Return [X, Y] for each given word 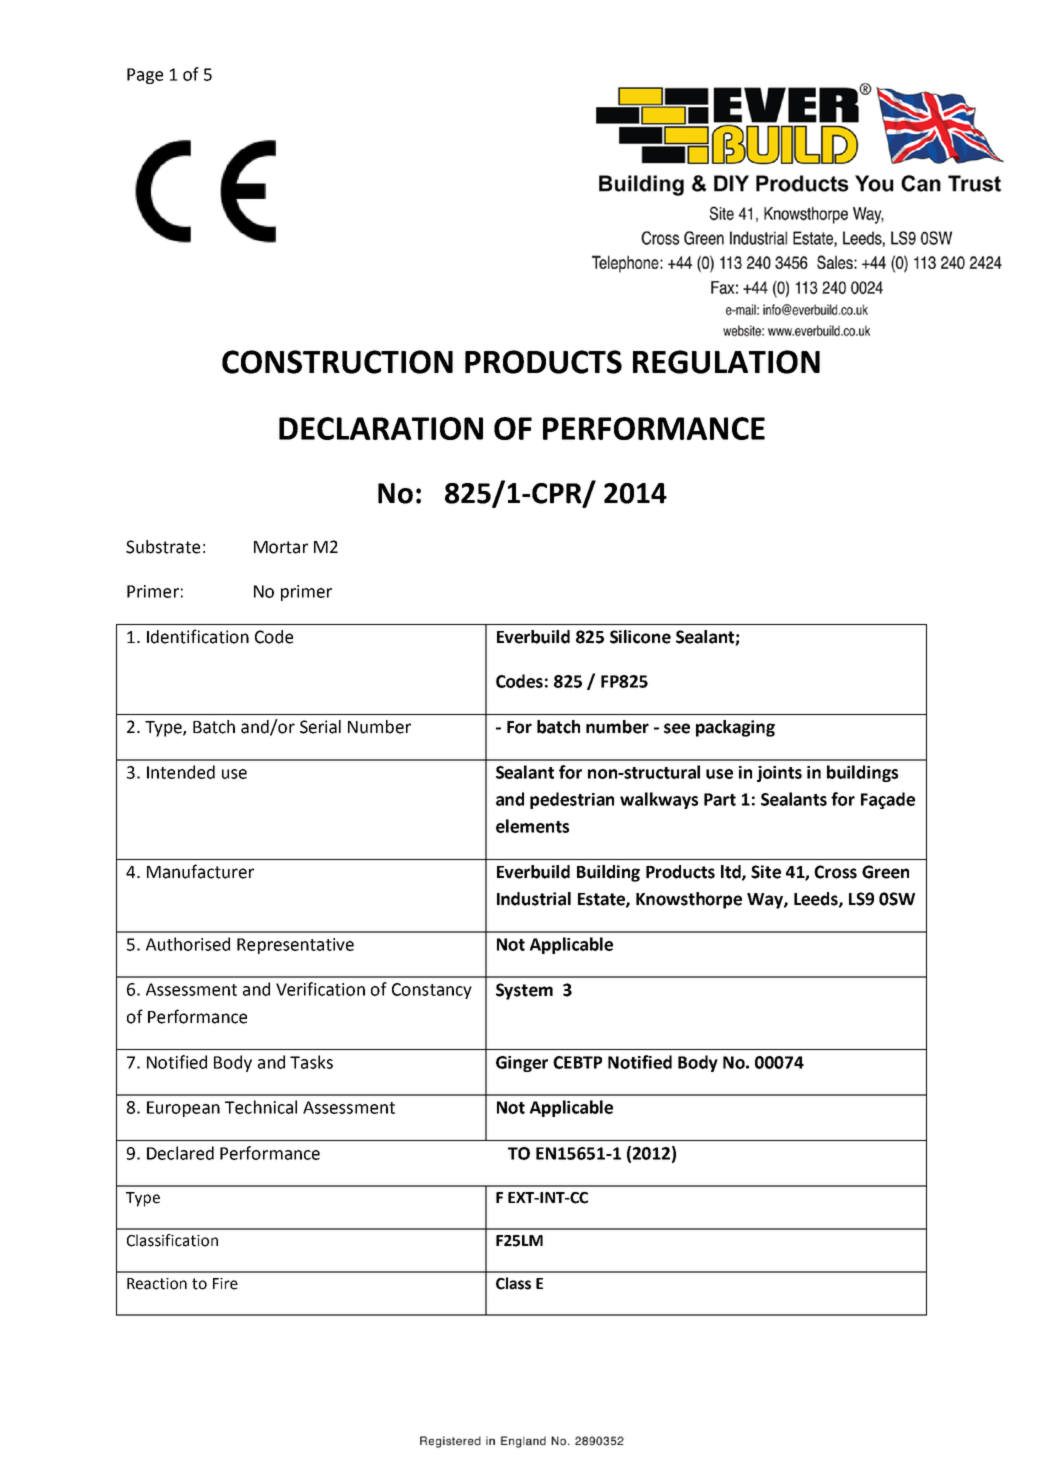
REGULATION [726, 362]
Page [145, 76]
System [524, 991]
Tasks [311, 1062]
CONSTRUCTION [337, 362]
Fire [225, 1284]
